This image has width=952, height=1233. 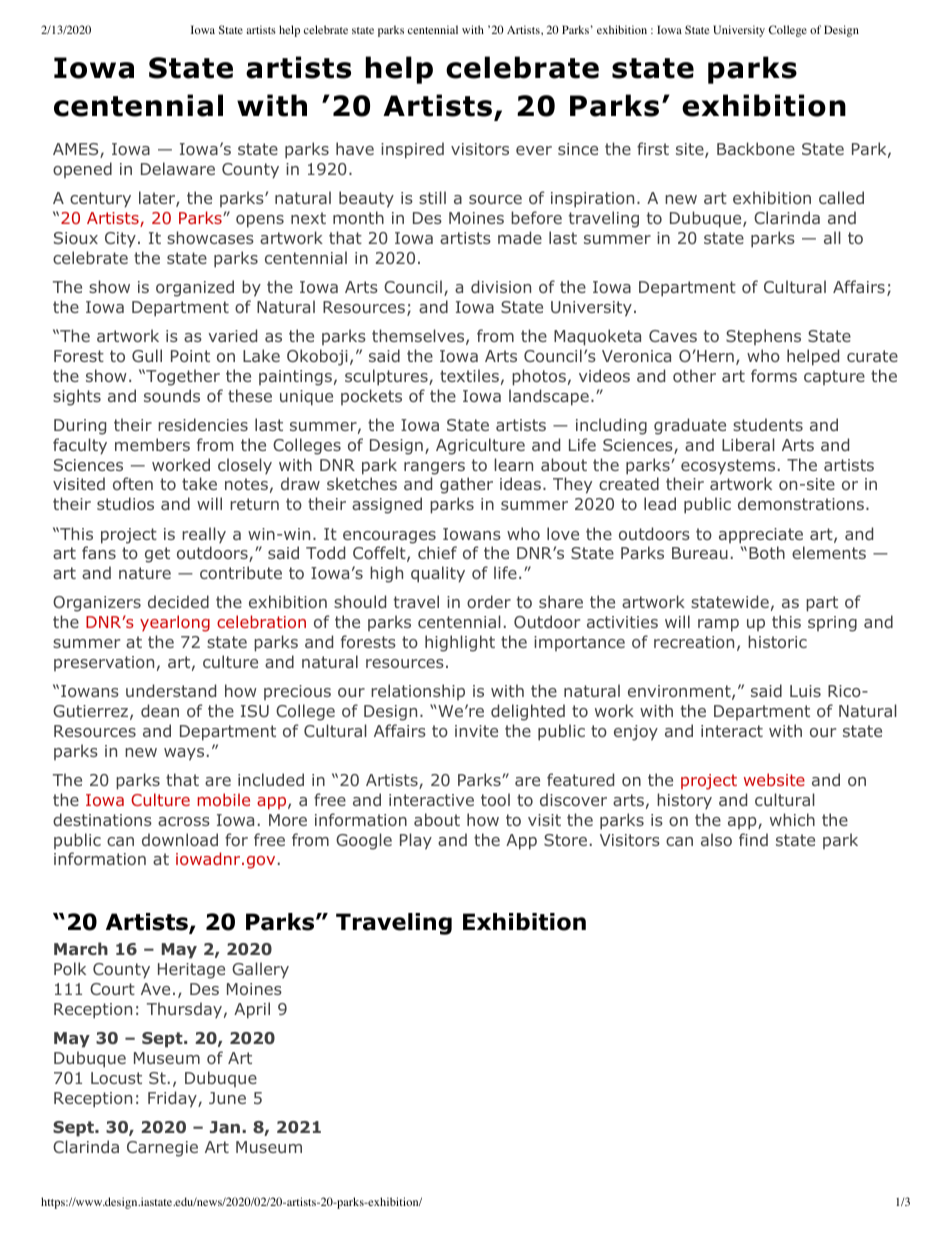 I want to click on Delaware, so click(x=178, y=168).
